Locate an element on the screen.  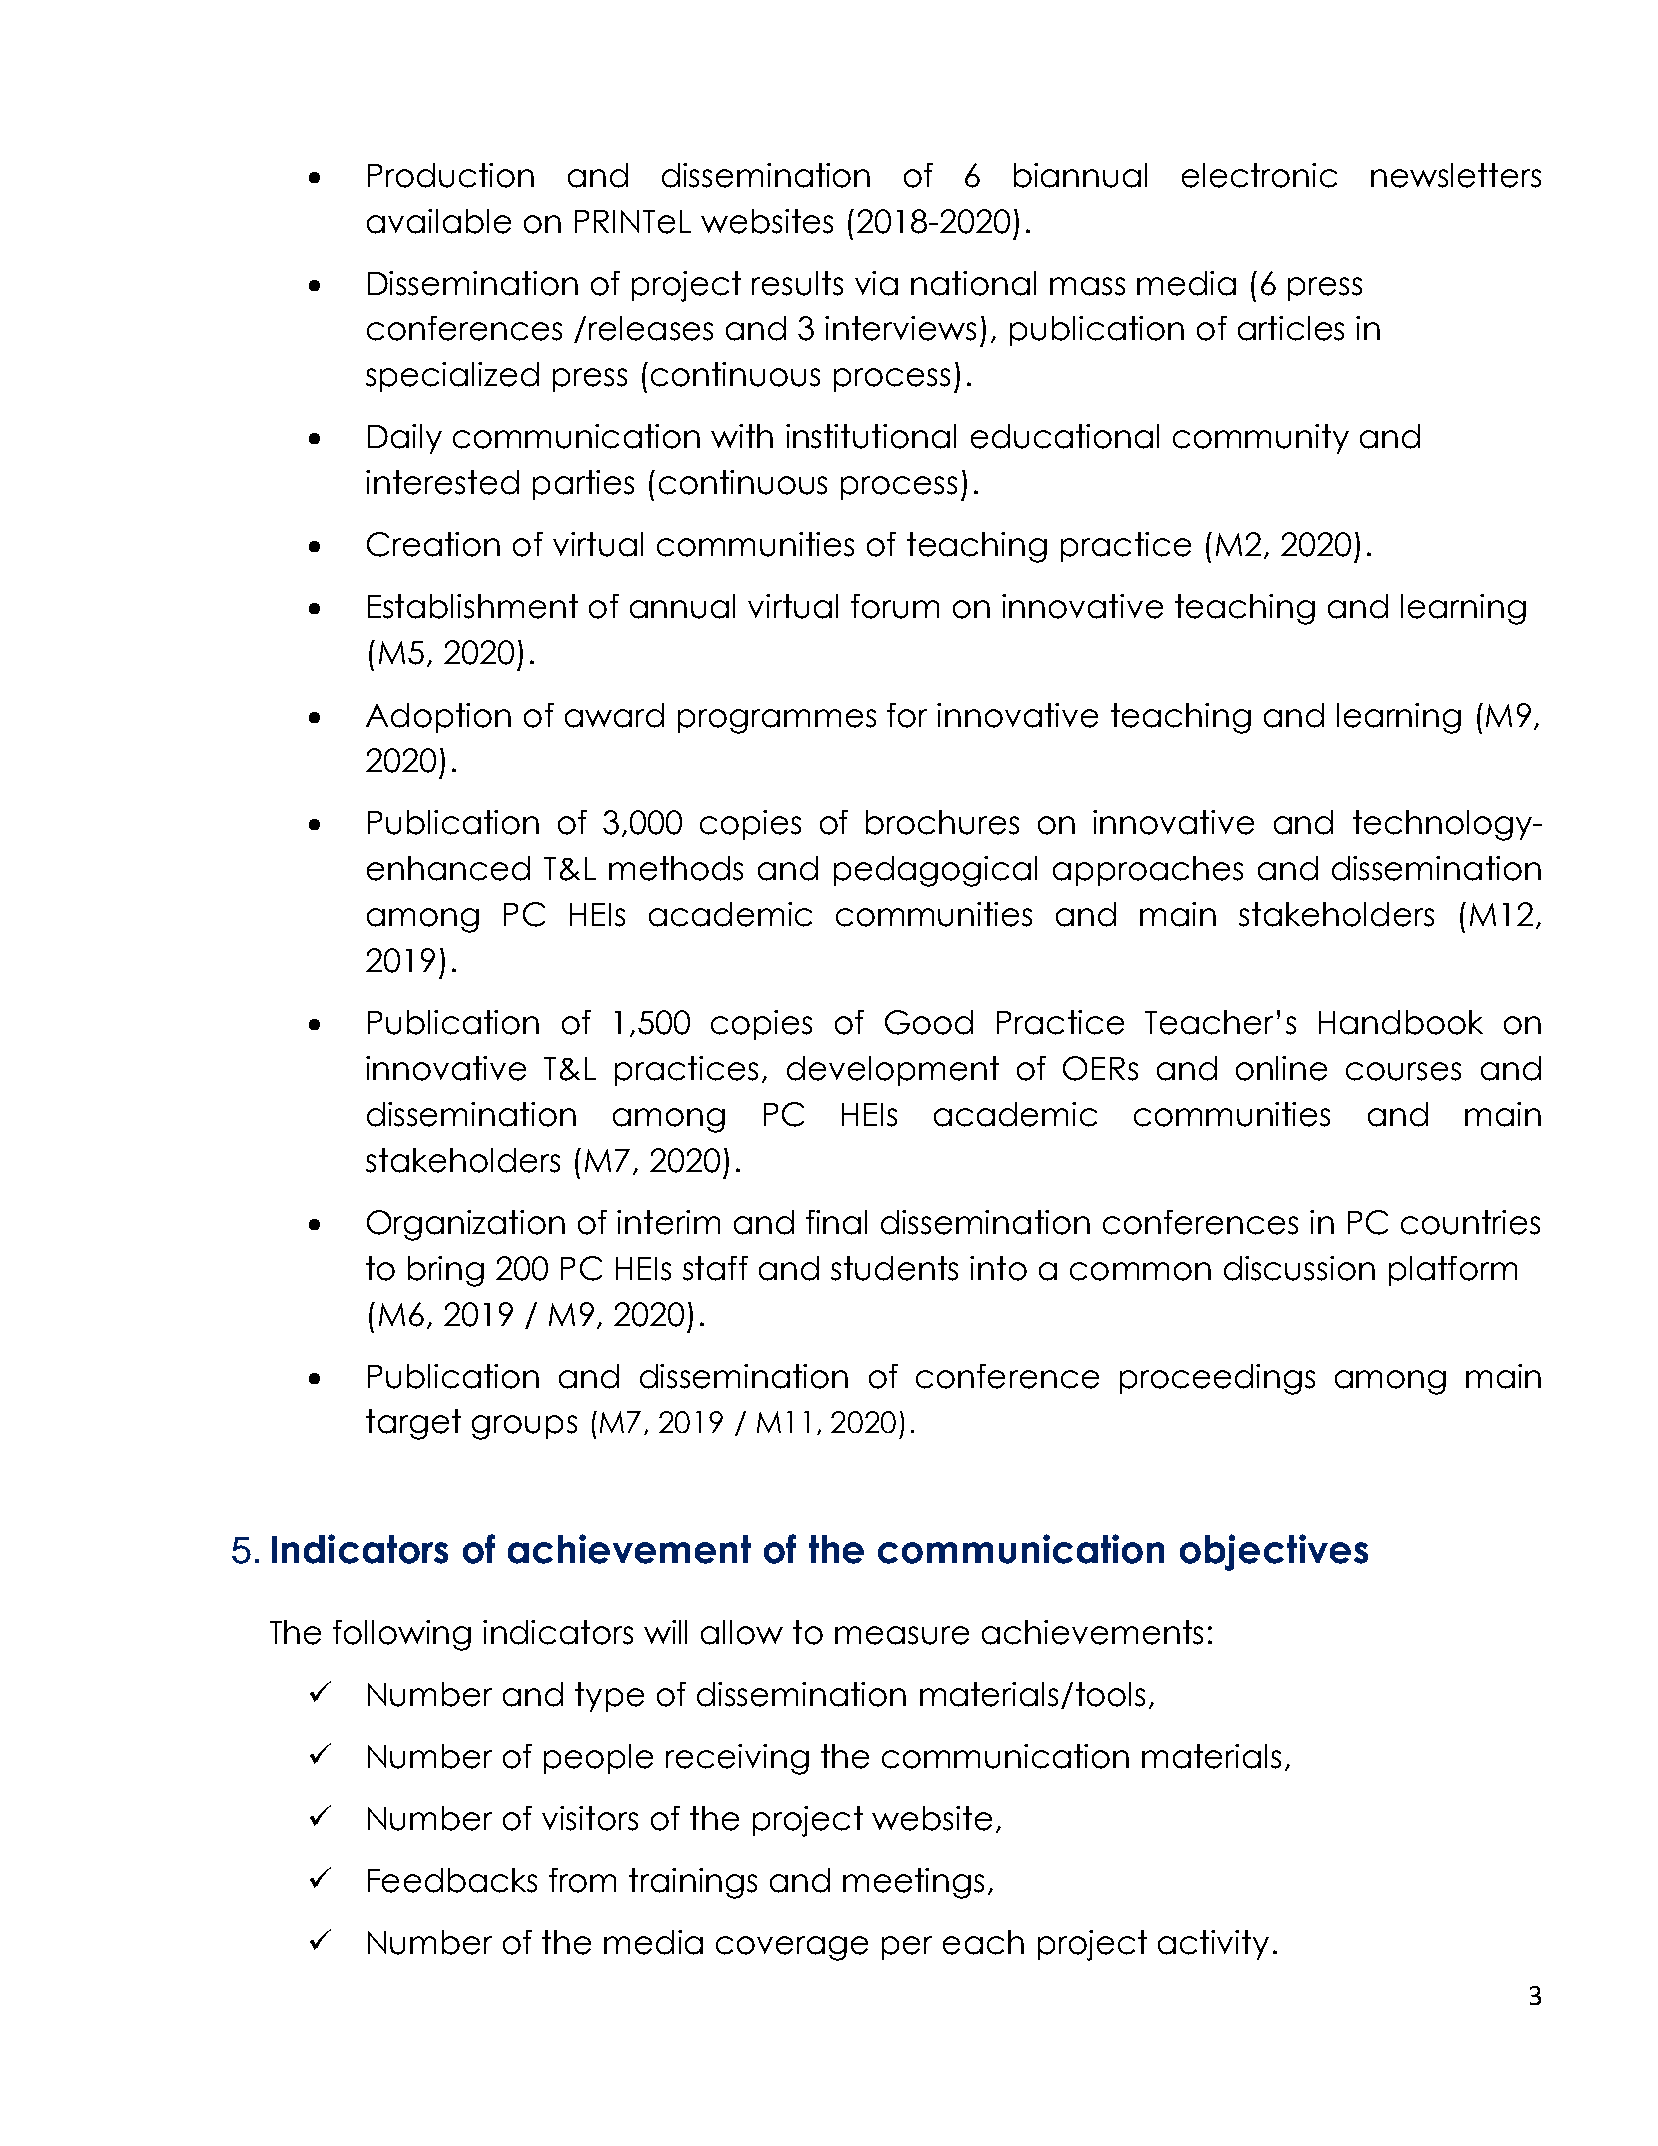
Establishment is located at coordinates (473, 606).
